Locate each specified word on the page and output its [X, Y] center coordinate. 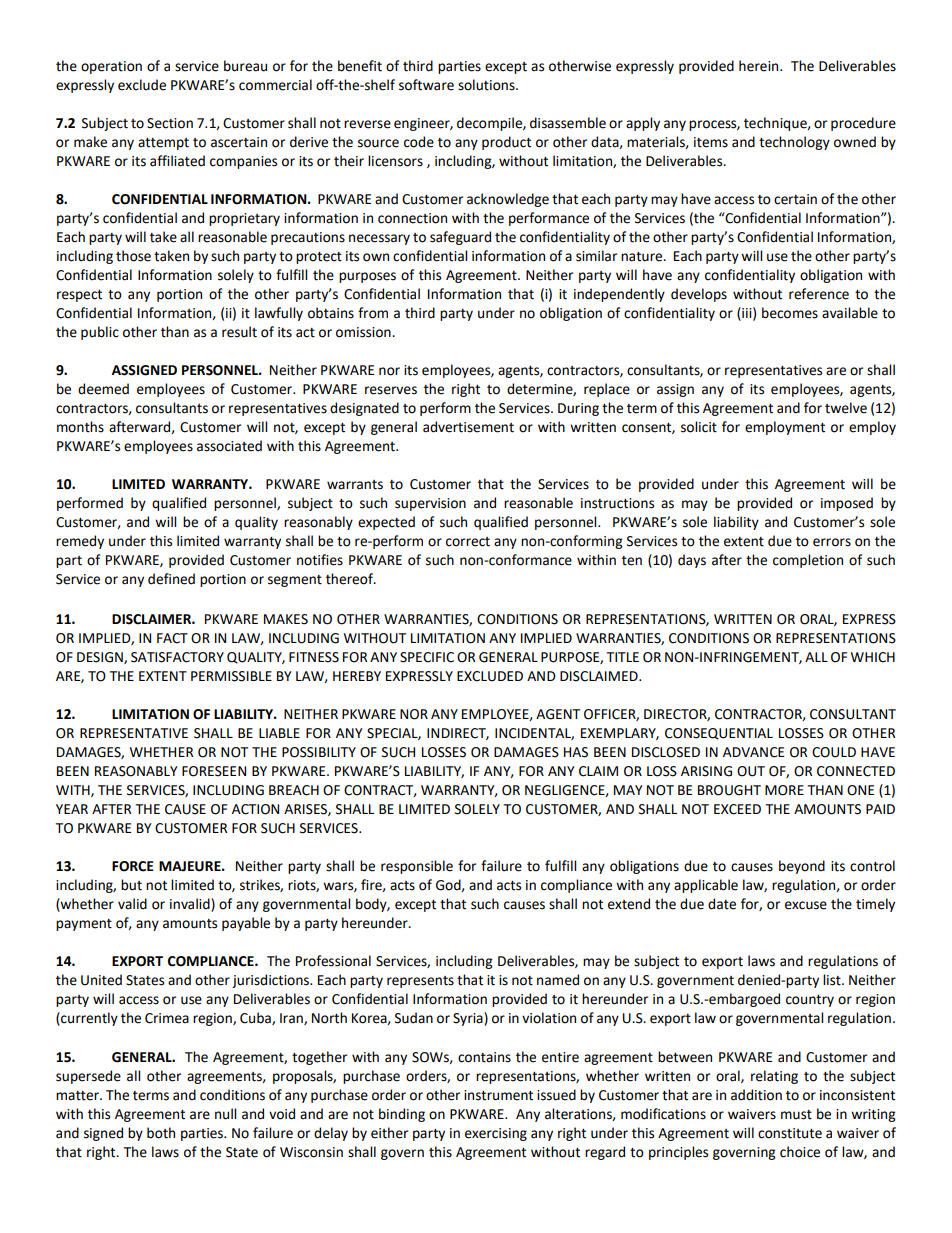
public [100, 333]
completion [808, 561]
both [161, 1133]
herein [760, 66]
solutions [487, 85]
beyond [802, 867]
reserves [391, 390]
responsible [417, 867]
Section [170, 123]
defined [171, 579]
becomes [790, 313]
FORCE [133, 866]
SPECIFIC [427, 657]
